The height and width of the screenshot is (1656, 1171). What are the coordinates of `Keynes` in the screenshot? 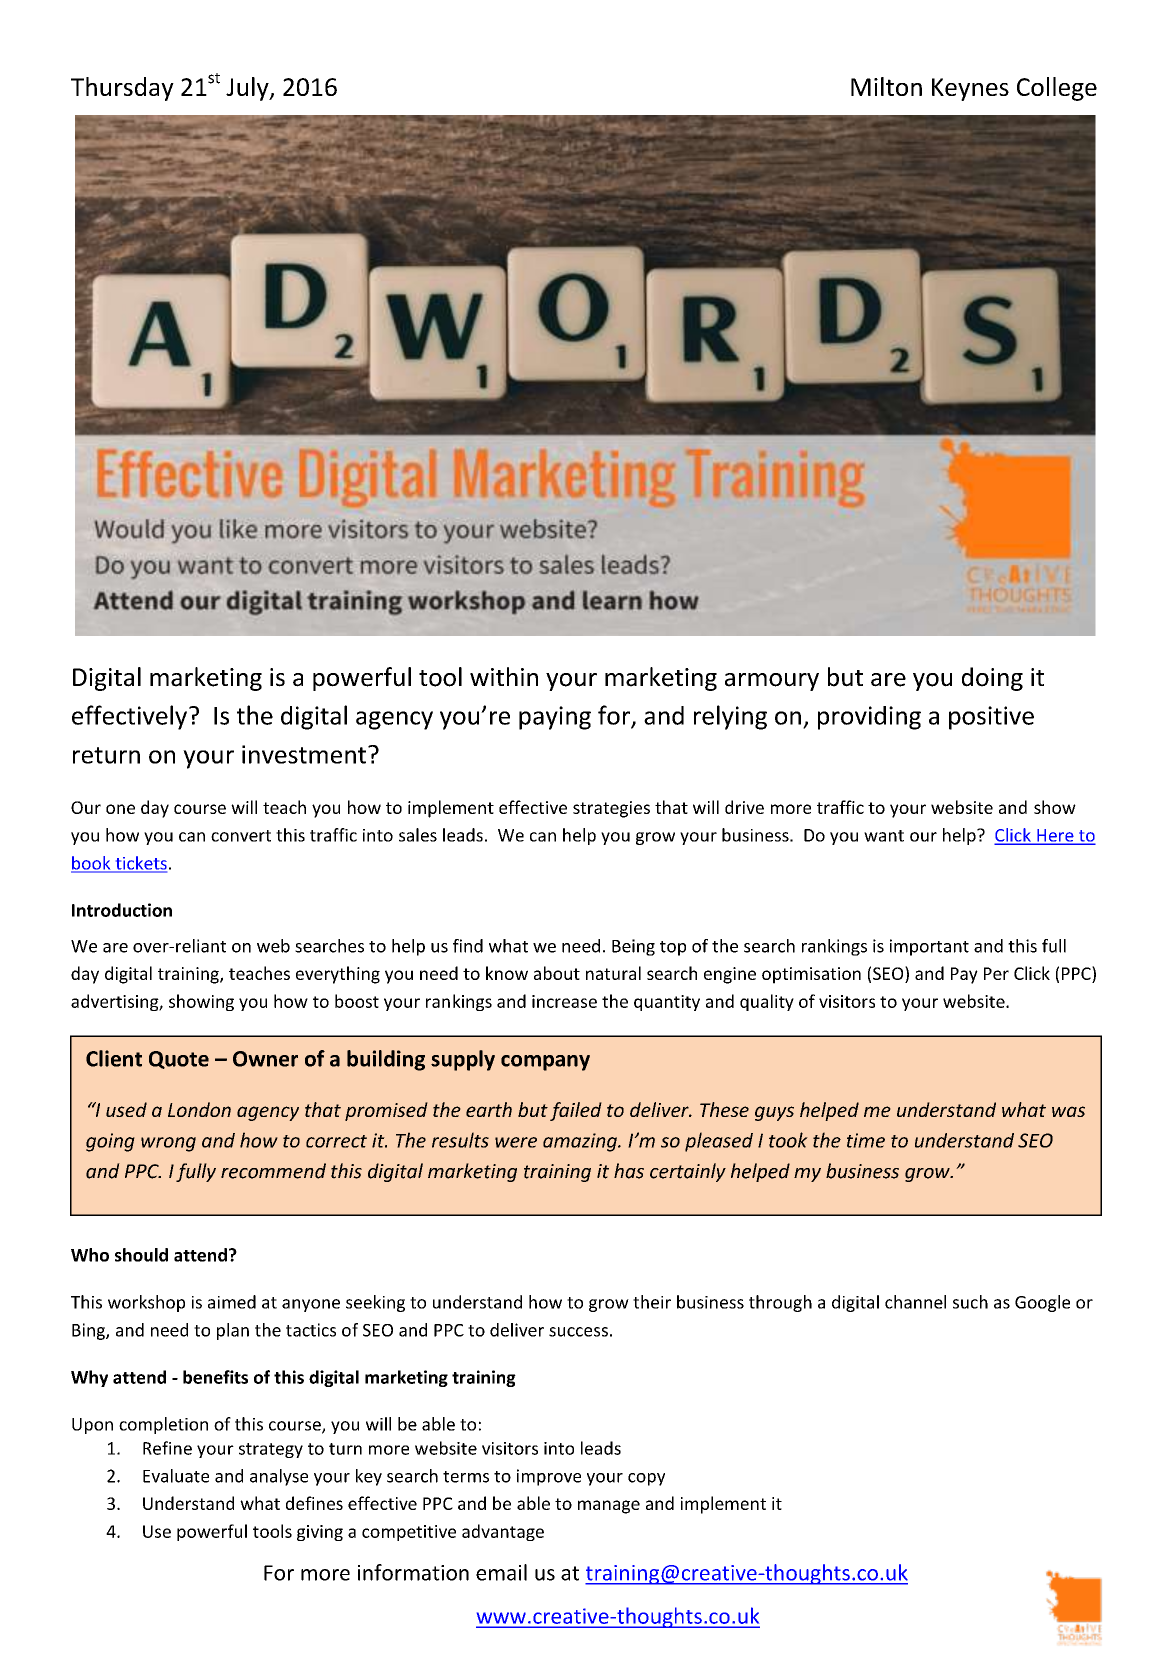 It's located at (970, 89).
